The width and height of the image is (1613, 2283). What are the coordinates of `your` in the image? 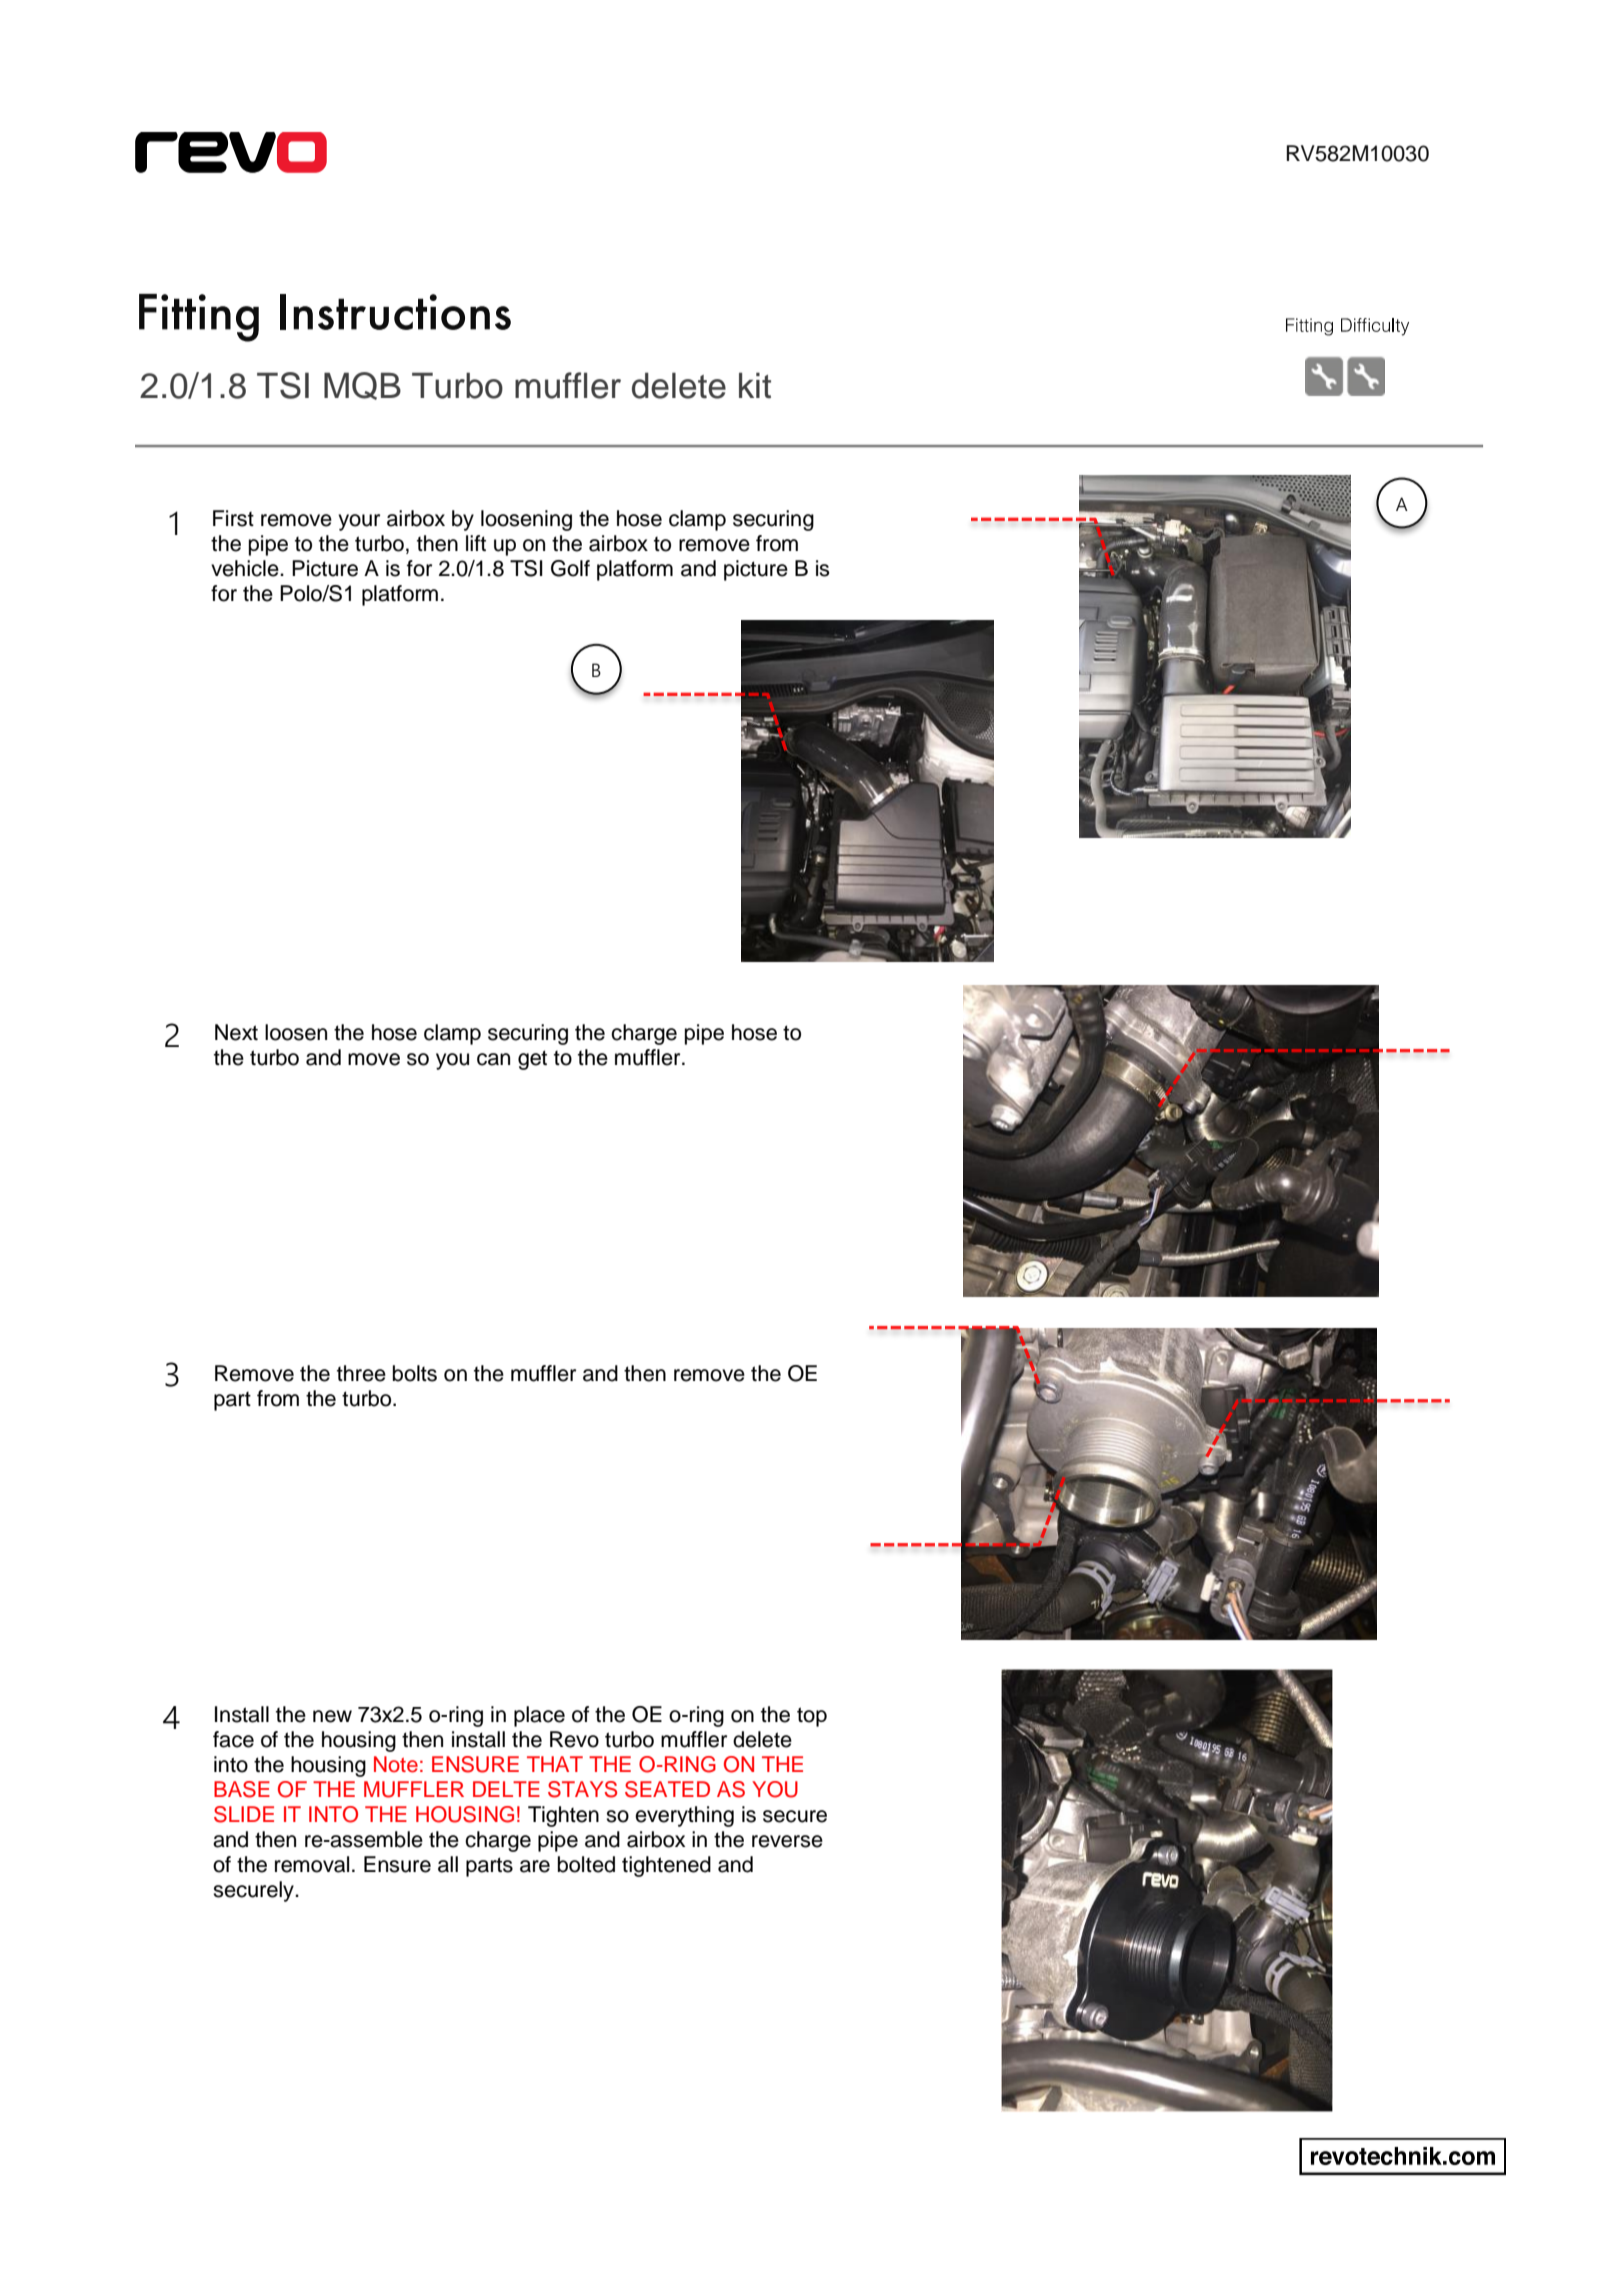 It's located at (359, 522).
